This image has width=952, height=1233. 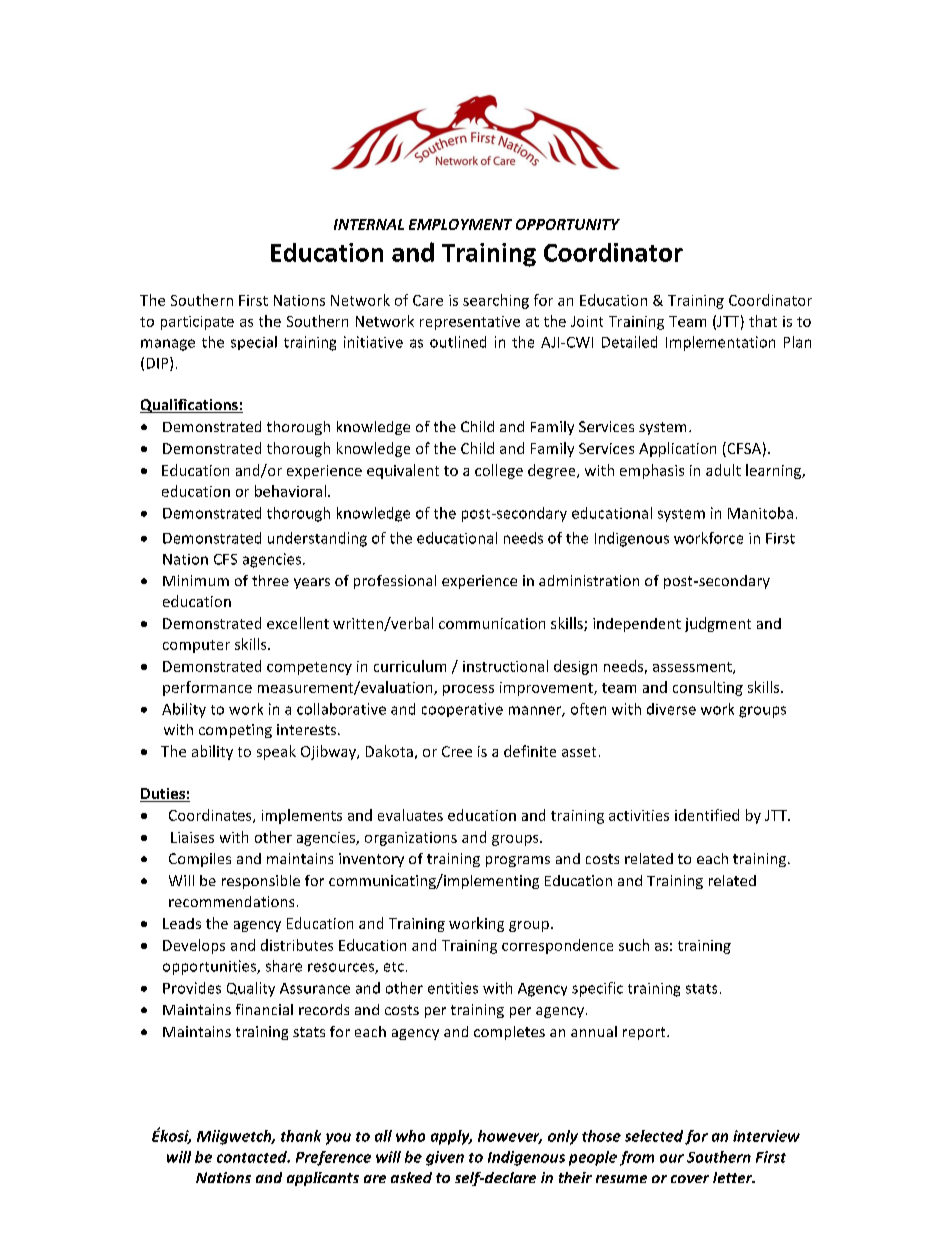 What do you see at coordinates (708, 688) in the image?
I see `consulting` at bounding box center [708, 688].
